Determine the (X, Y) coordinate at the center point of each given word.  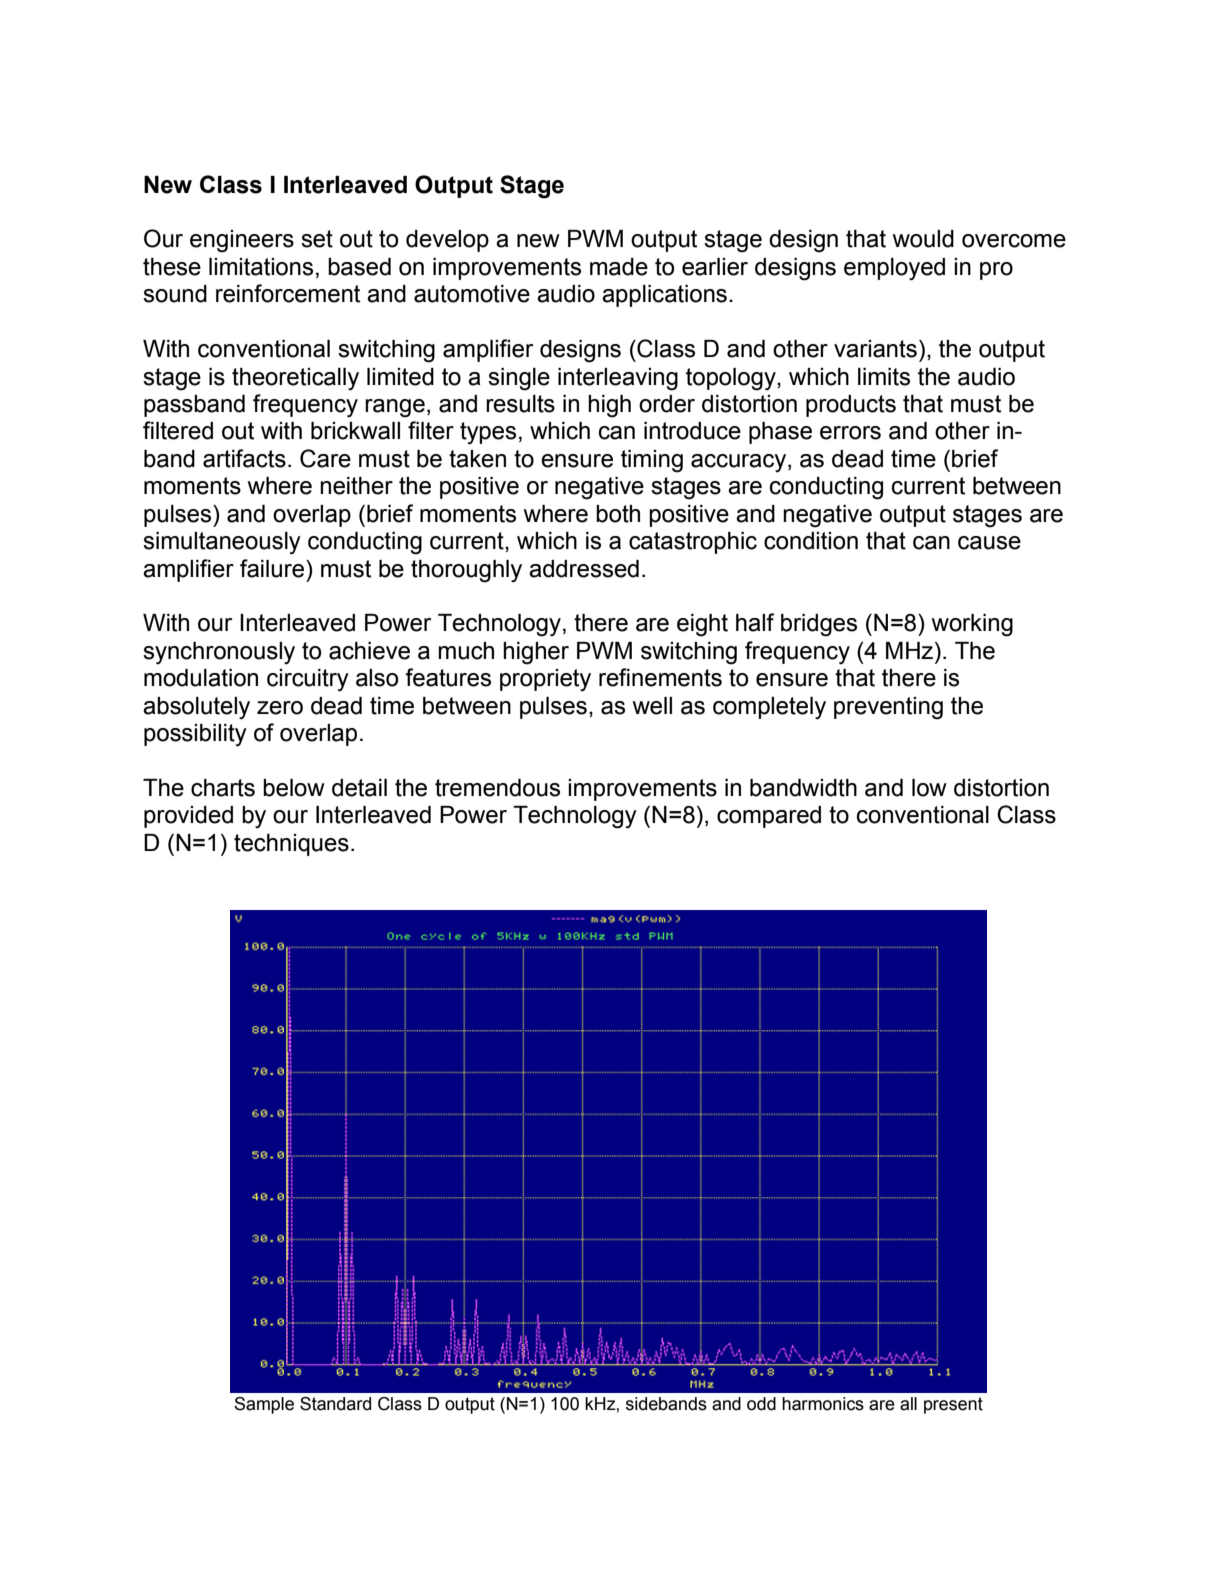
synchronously (219, 653)
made (619, 267)
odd (761, 1404)
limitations (261, 267)
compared (769, 817)
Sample (264, 1405)
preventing (888, 708)
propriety (545, 680)
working (972, 625)
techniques (291, 845)
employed (894, 269)
